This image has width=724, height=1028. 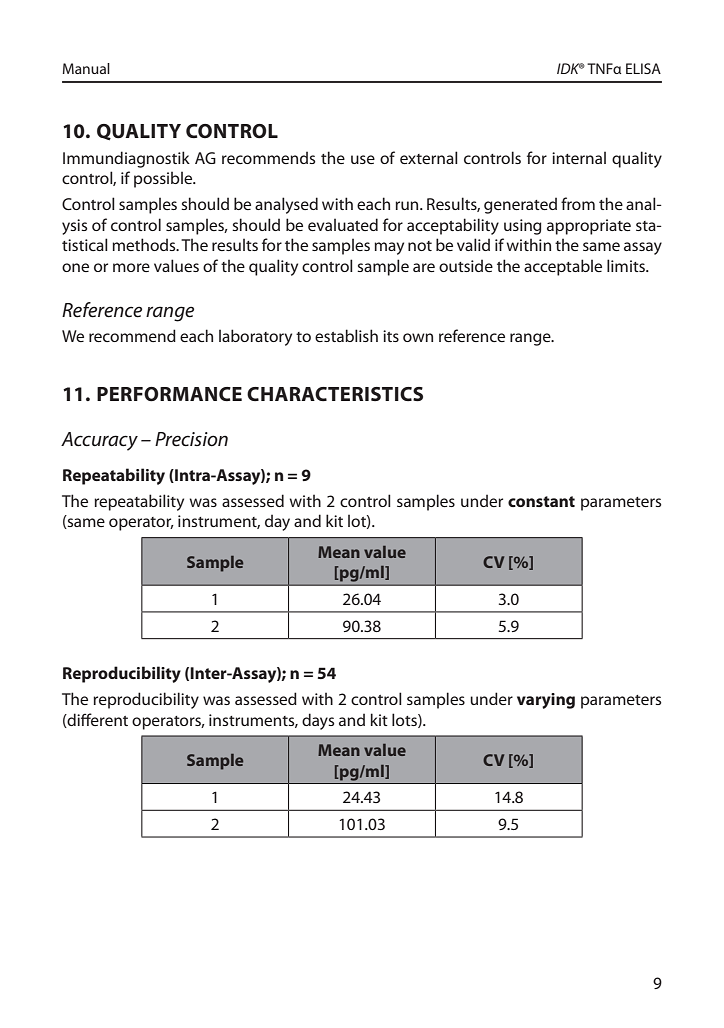 What do you see at coordinates (363, 159) in the image?
I see `use` at bounding box center [363, 159].
